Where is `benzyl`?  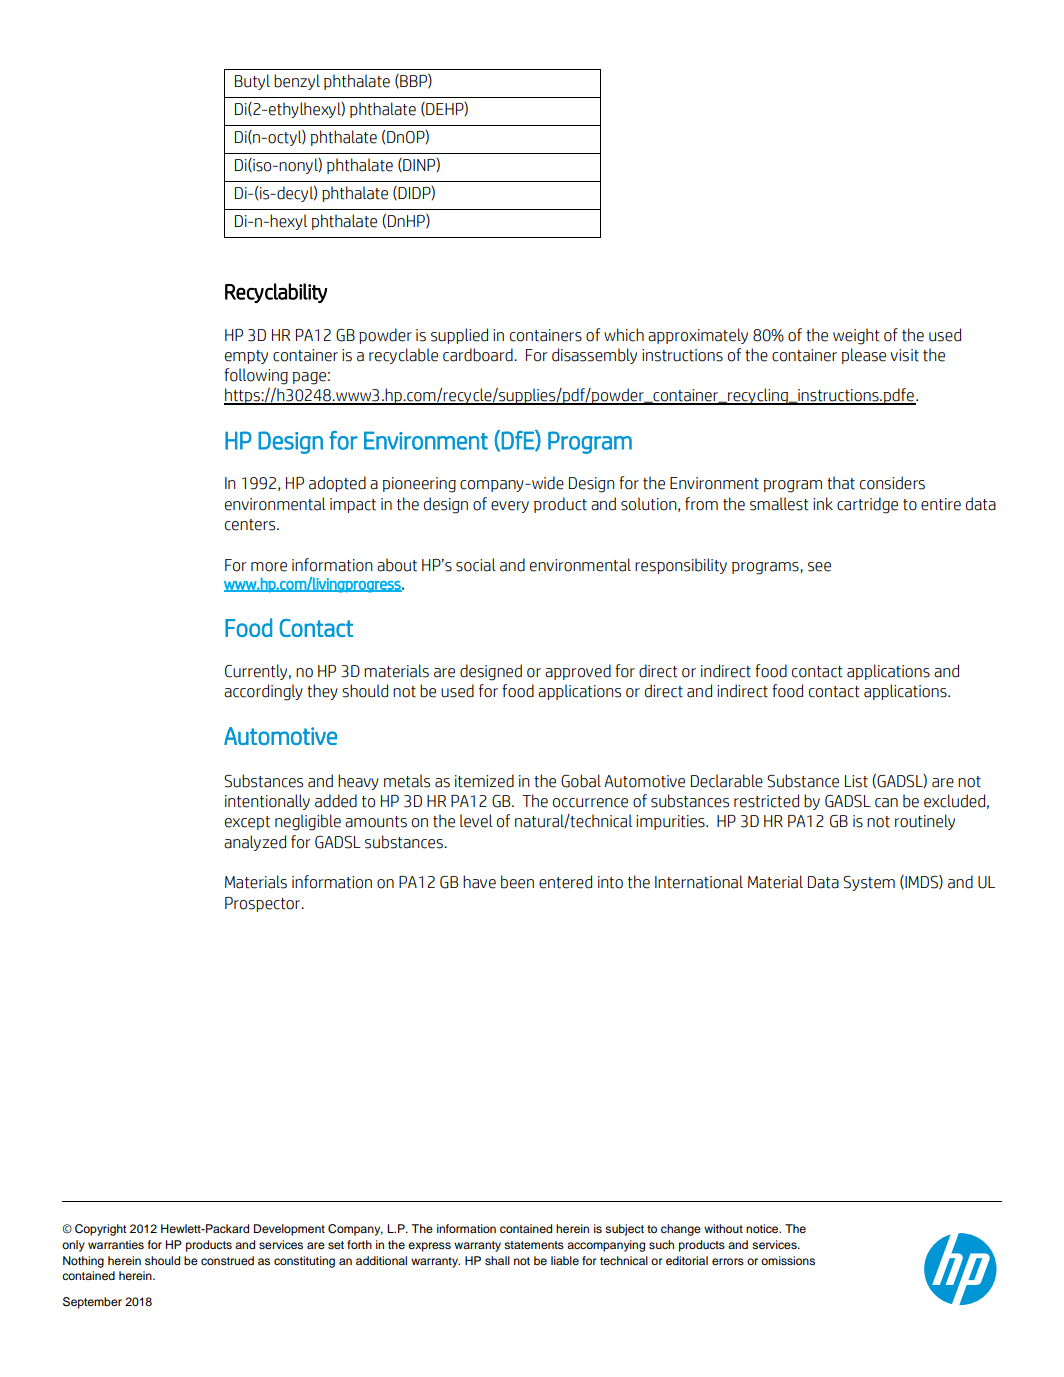 benzyl is located at coordinates (297, 82).
